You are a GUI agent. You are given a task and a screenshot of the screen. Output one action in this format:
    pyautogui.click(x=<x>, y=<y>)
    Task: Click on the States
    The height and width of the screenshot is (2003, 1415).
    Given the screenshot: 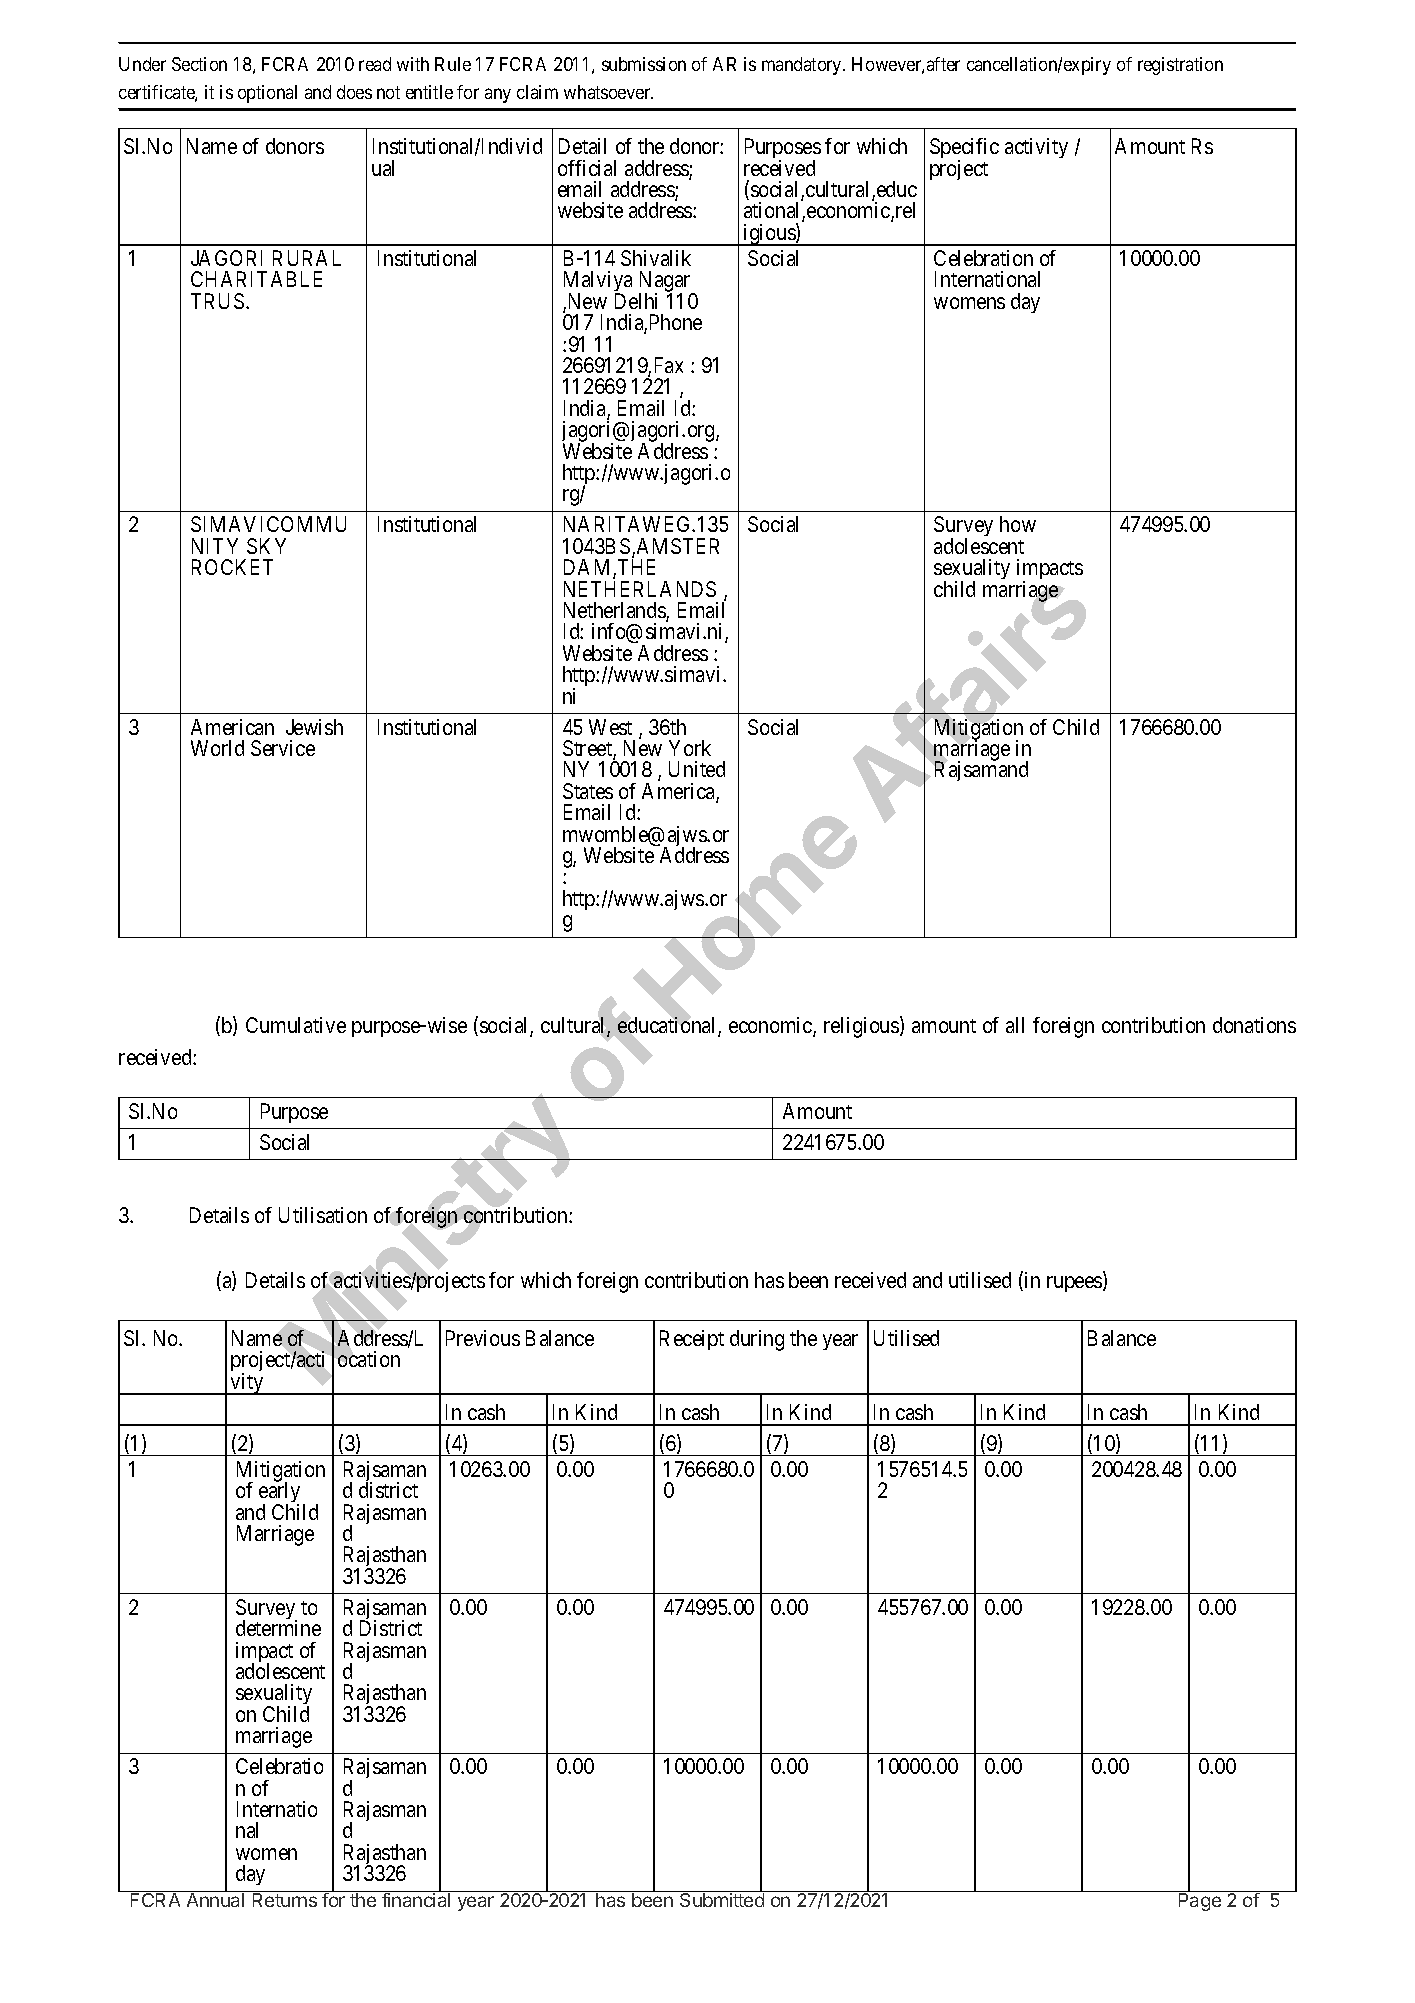 What is the action you would take?
    pyautogui.click(x=588, y=791)
